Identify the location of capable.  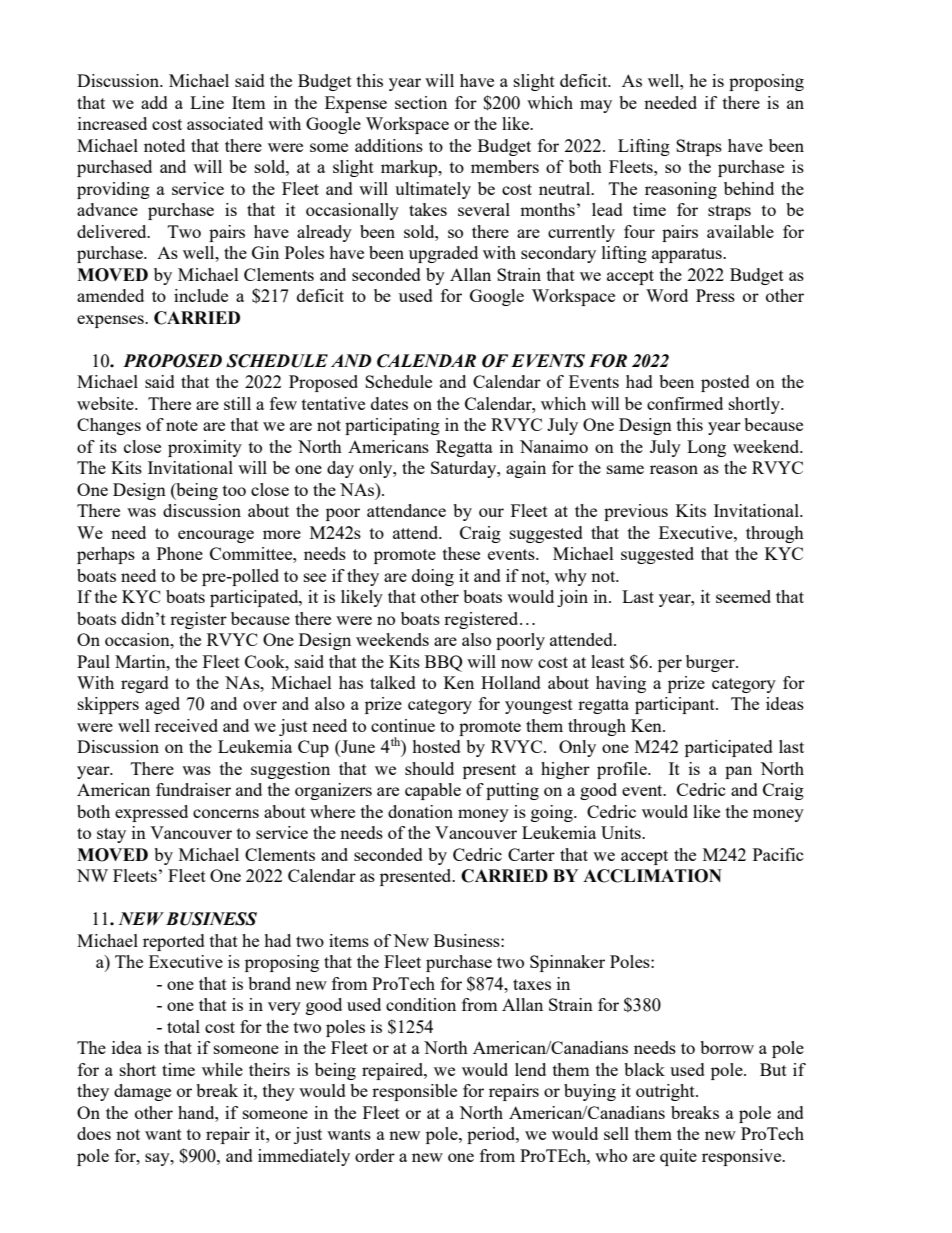
(433, 791).
